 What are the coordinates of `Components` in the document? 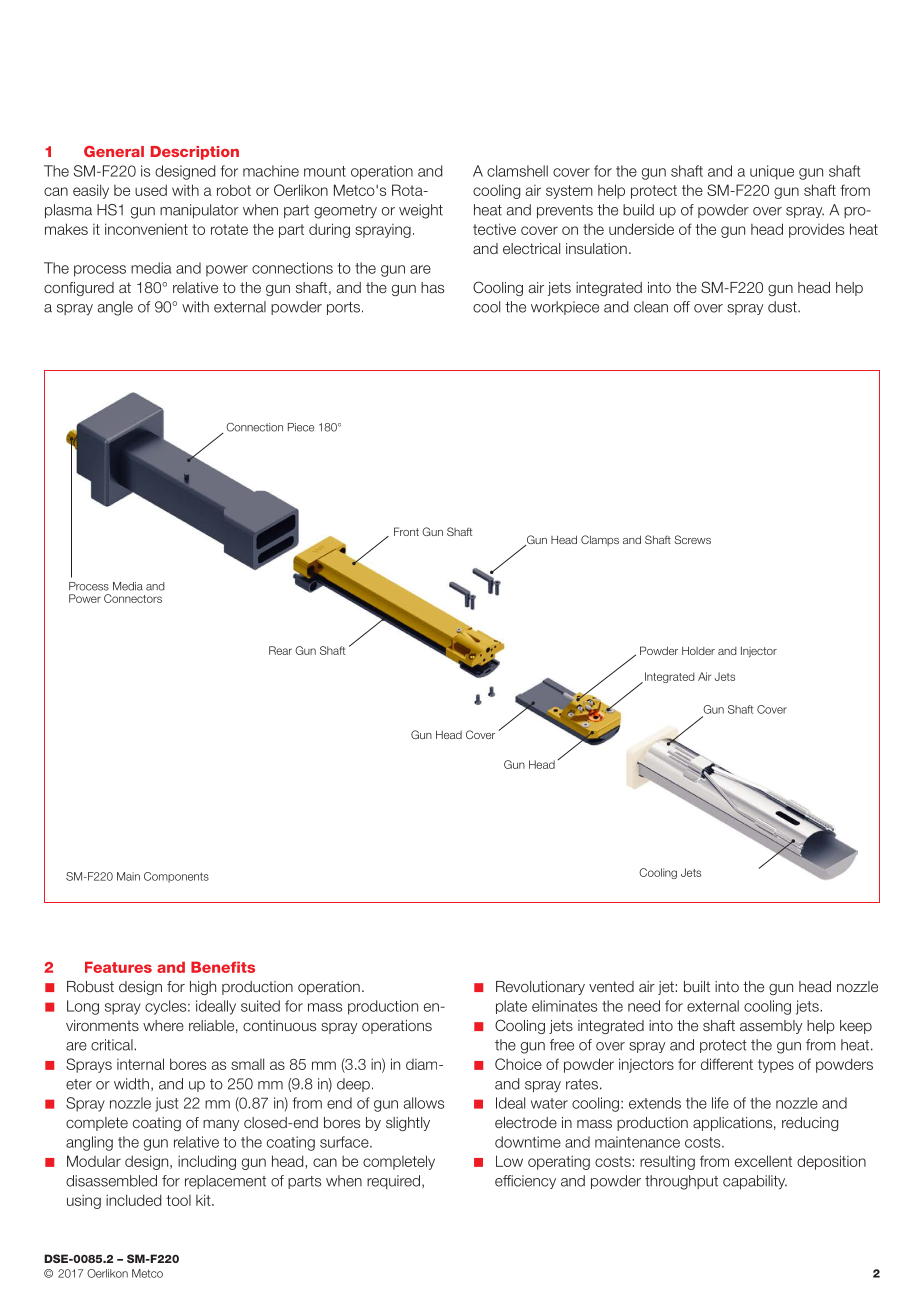 It's located at (176, 877).
